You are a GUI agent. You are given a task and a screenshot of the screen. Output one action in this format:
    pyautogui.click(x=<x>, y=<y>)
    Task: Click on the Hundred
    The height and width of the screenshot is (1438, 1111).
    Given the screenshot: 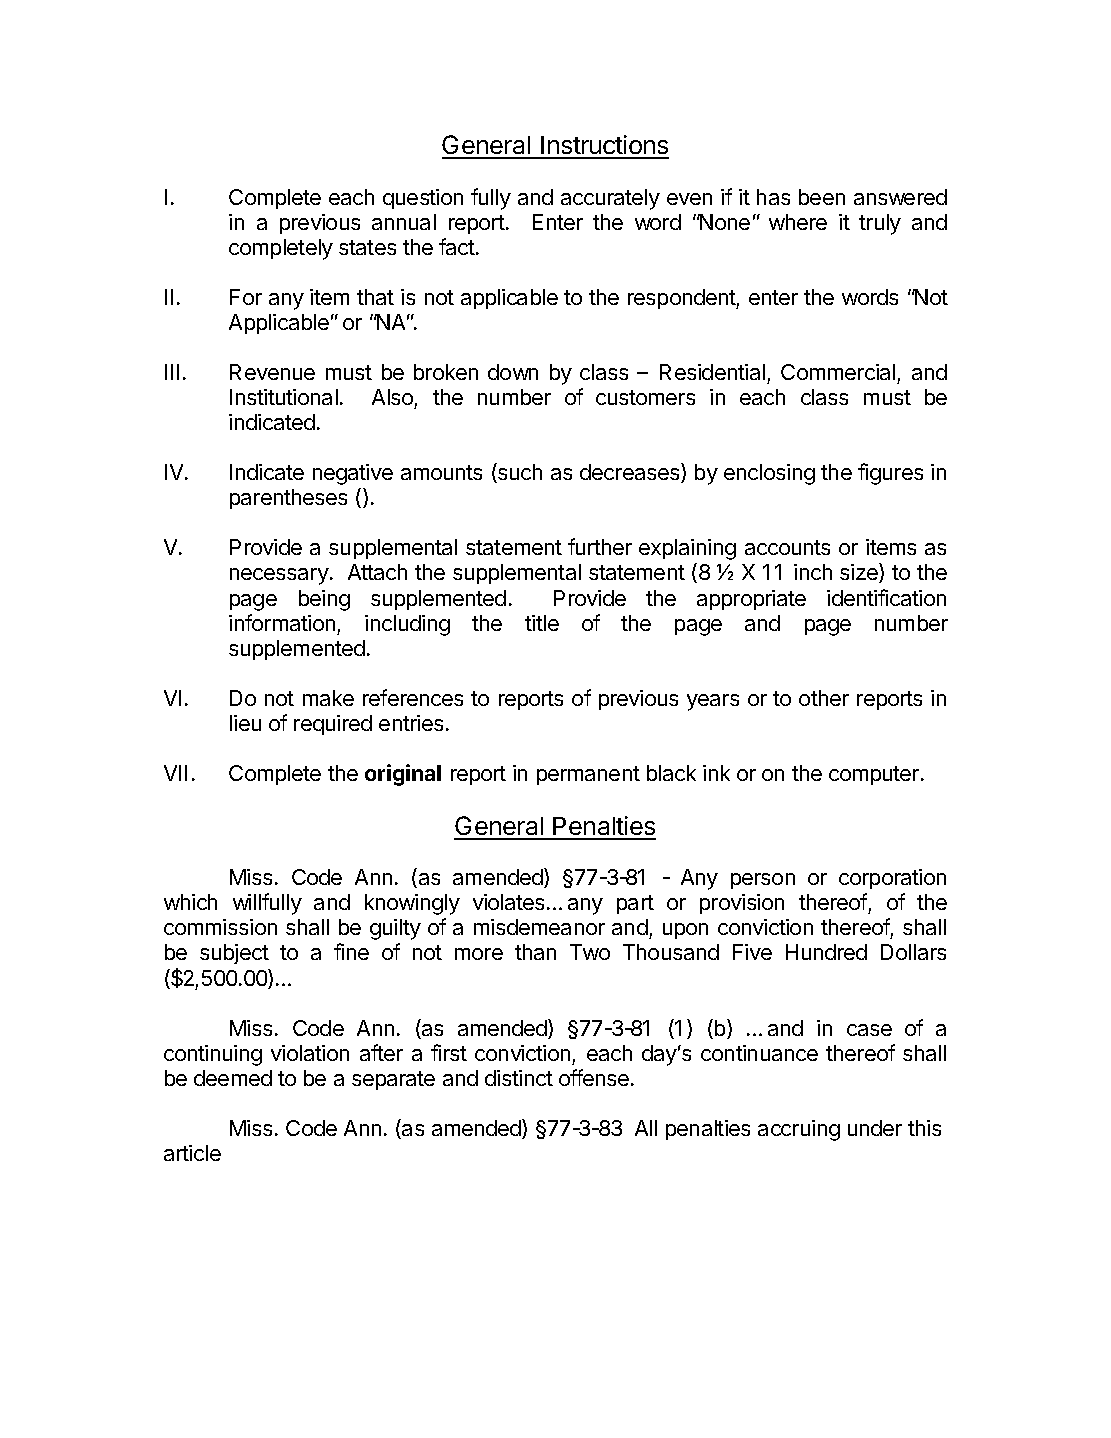 What is the action you would take?
    pyautogui.click(x=826, y=952)
